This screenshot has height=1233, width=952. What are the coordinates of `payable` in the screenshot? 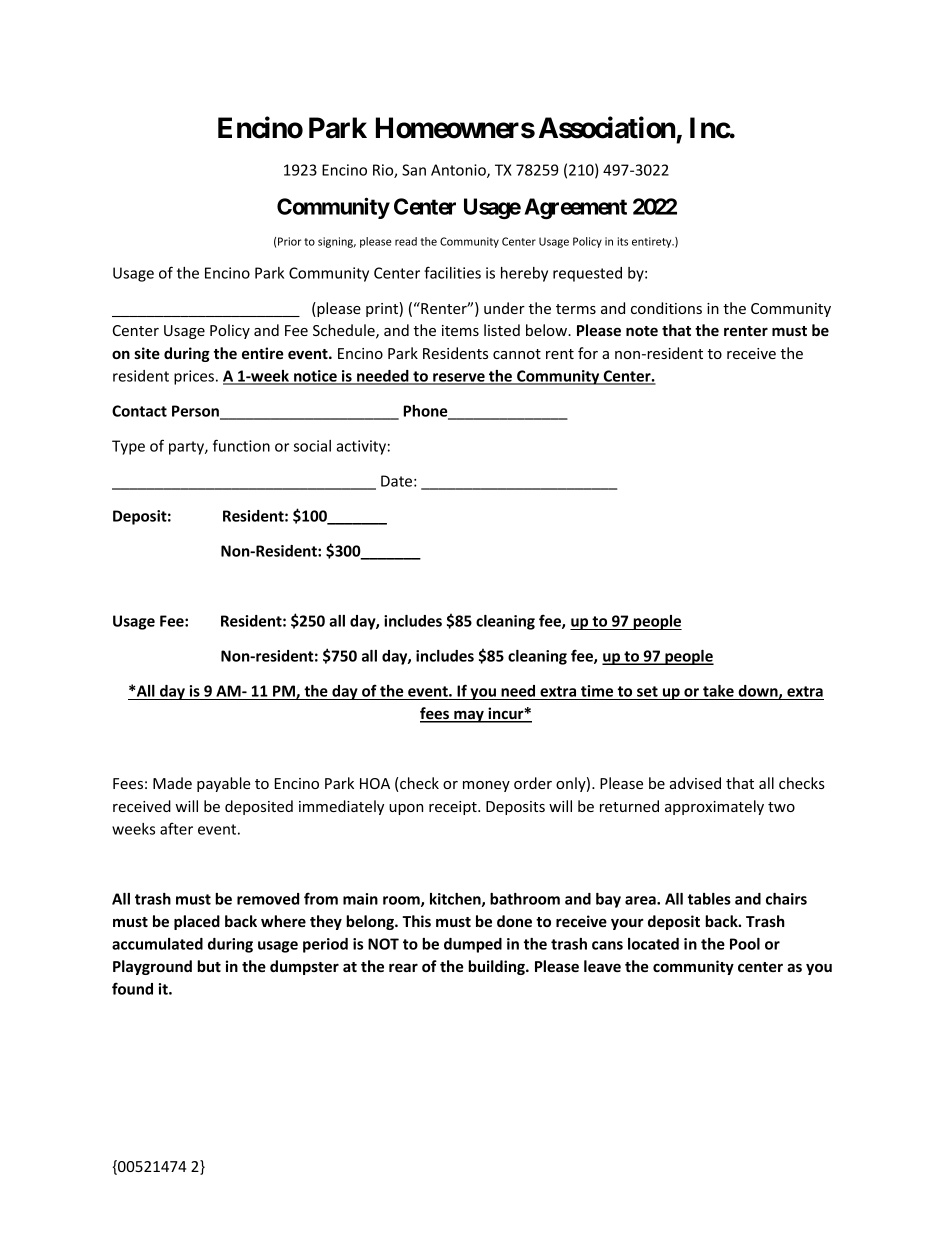 It's located at (224, 784).
